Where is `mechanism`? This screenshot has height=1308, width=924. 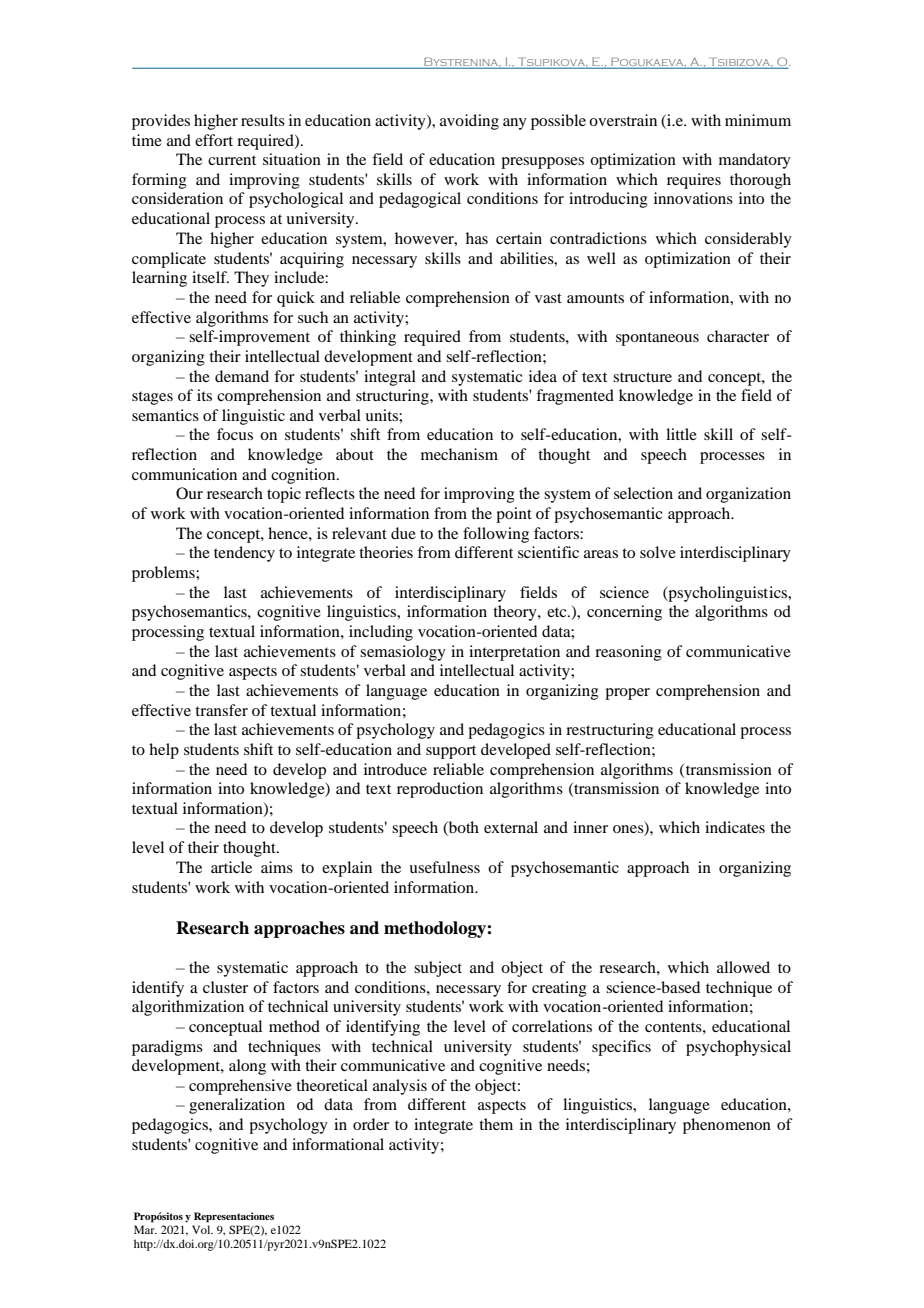 mechanism is located at coordinates (459, 454).
